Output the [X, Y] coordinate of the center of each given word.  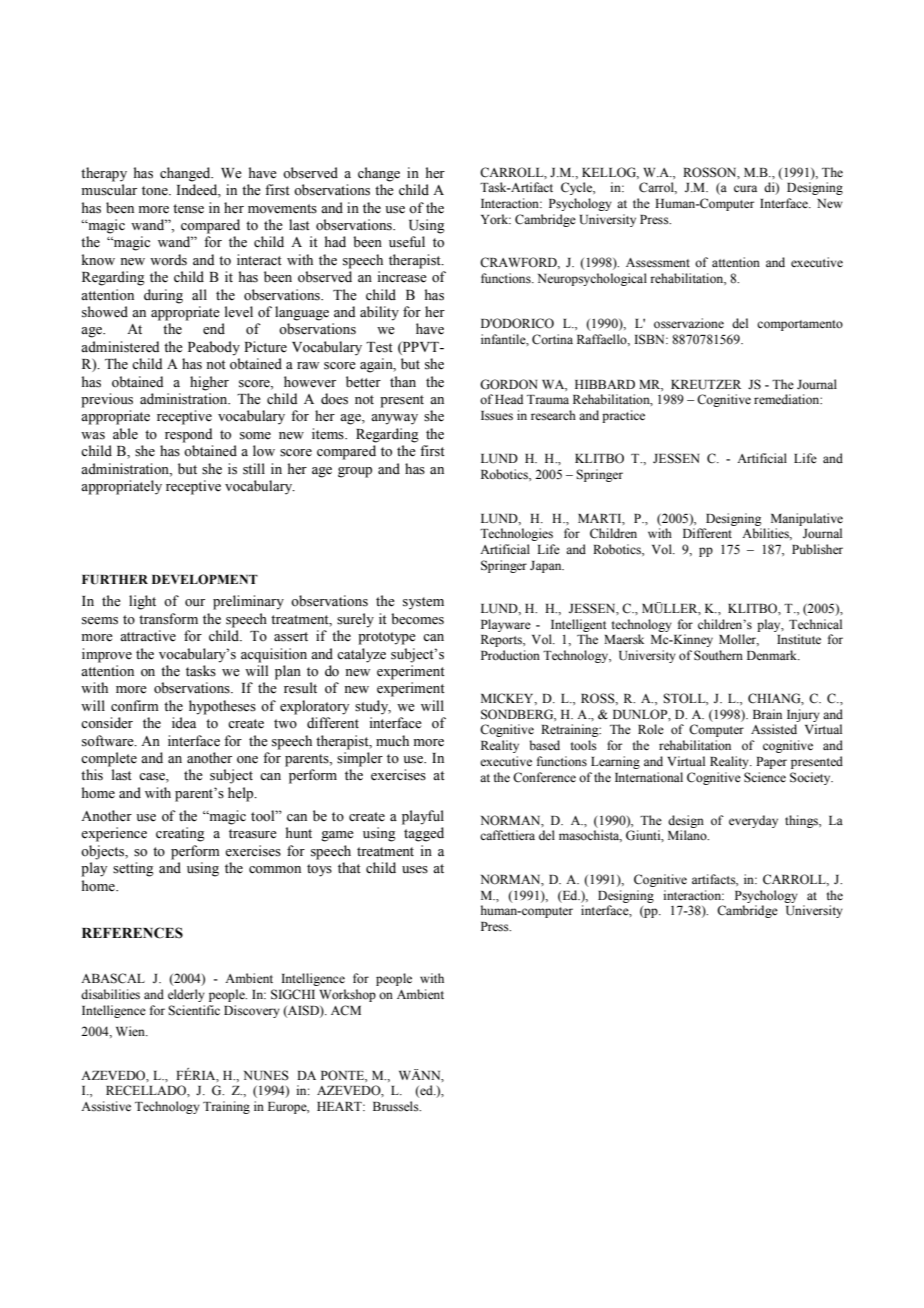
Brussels [397, 1106]
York [496, 219]
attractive [148, 636]
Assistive [106, 1106]
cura [745, 188]
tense [188, 209]
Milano [688, 835]
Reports [502, 641]
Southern [718, 655]
